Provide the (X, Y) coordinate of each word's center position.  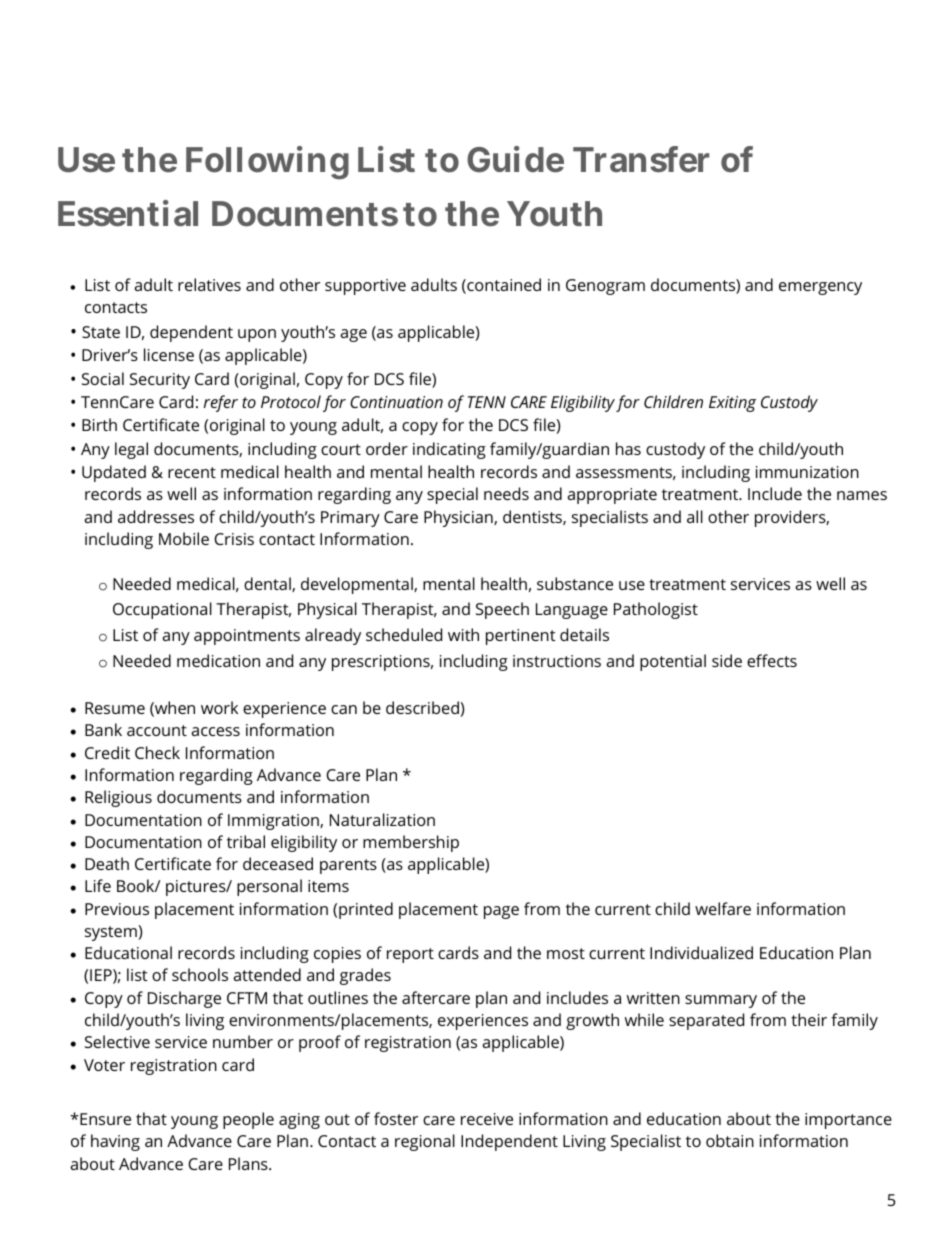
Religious (118, 798)
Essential (128, 213)
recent (192, 472)
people (248, 1120)
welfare (723, 908)
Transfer (641, 159)
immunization (807, 472)
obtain (730, 1140)
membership (411, 843)
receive (487, 1119)
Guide (515, 159)
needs (506, 493)
